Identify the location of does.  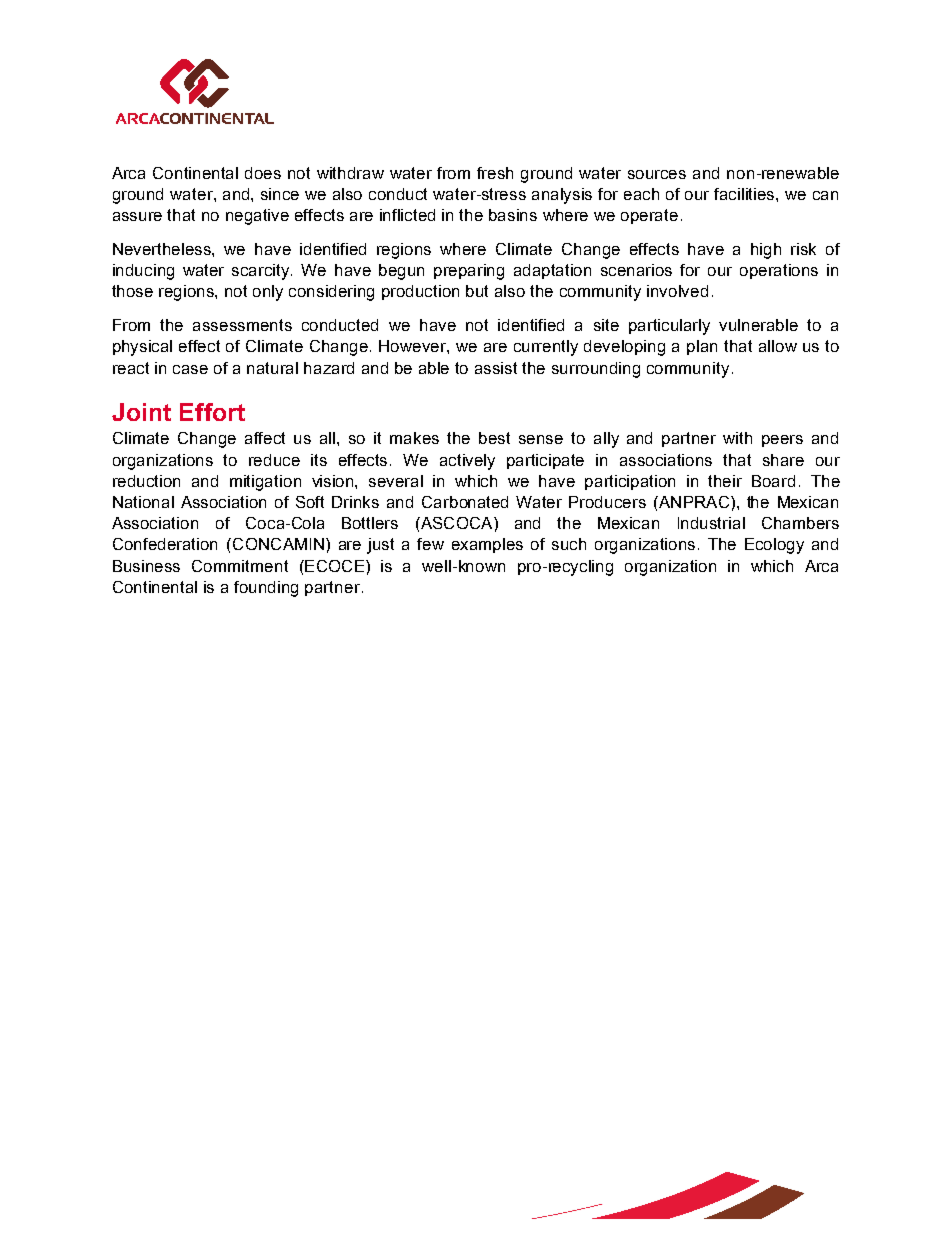
(263, 173).
